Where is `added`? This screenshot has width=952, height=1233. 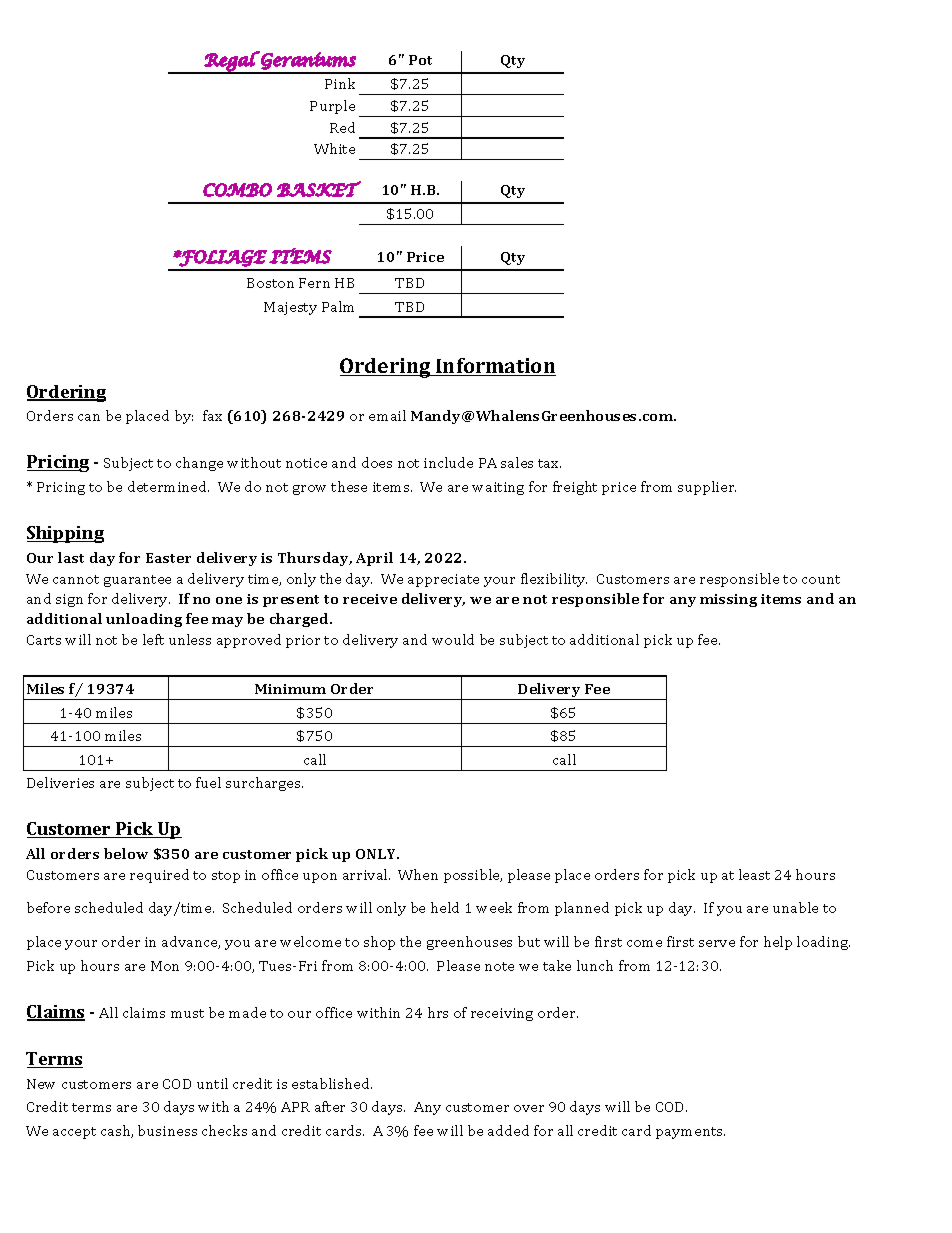
added is located at coordinates (508, 1130).
